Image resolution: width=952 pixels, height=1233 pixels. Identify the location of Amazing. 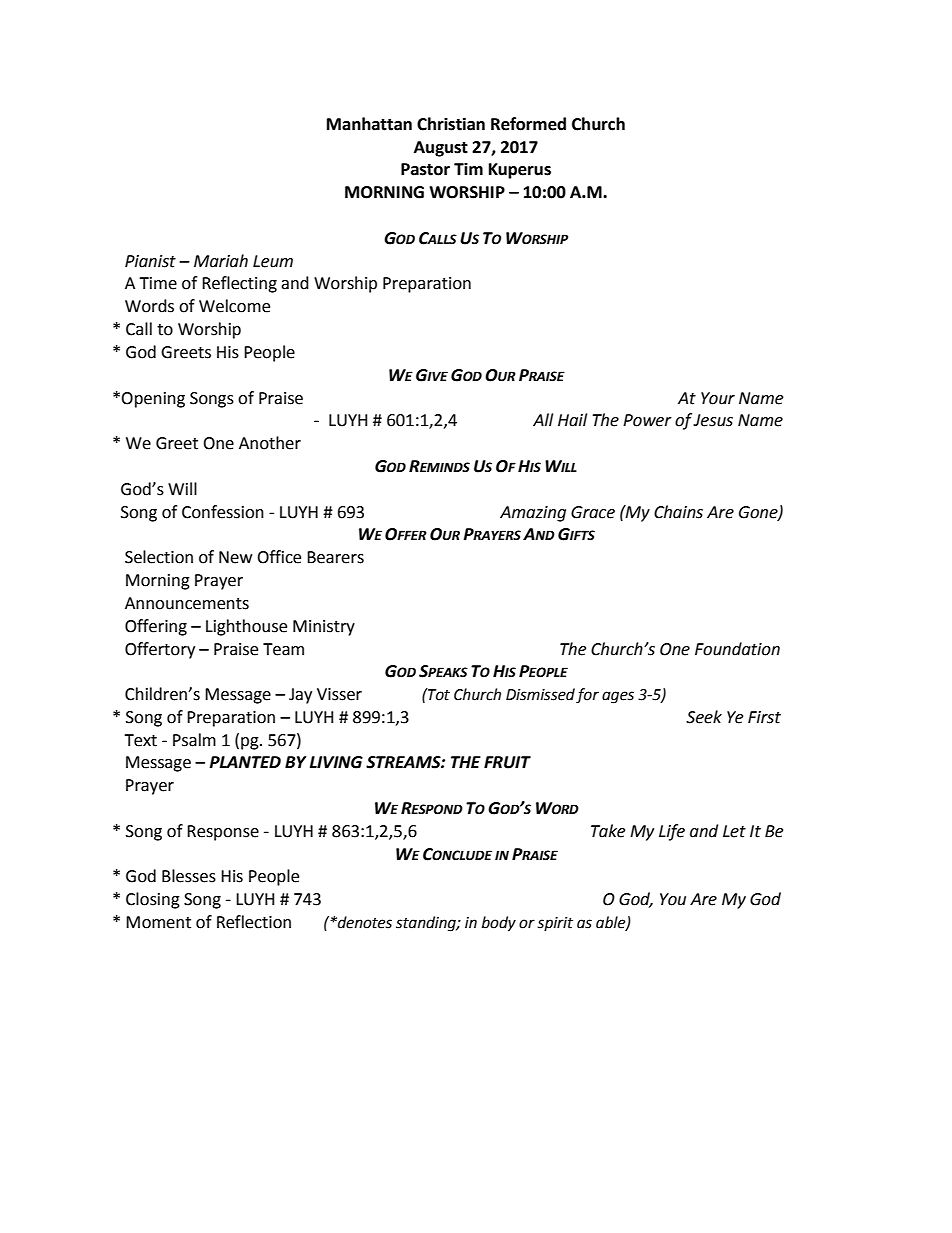
(533, 514).
